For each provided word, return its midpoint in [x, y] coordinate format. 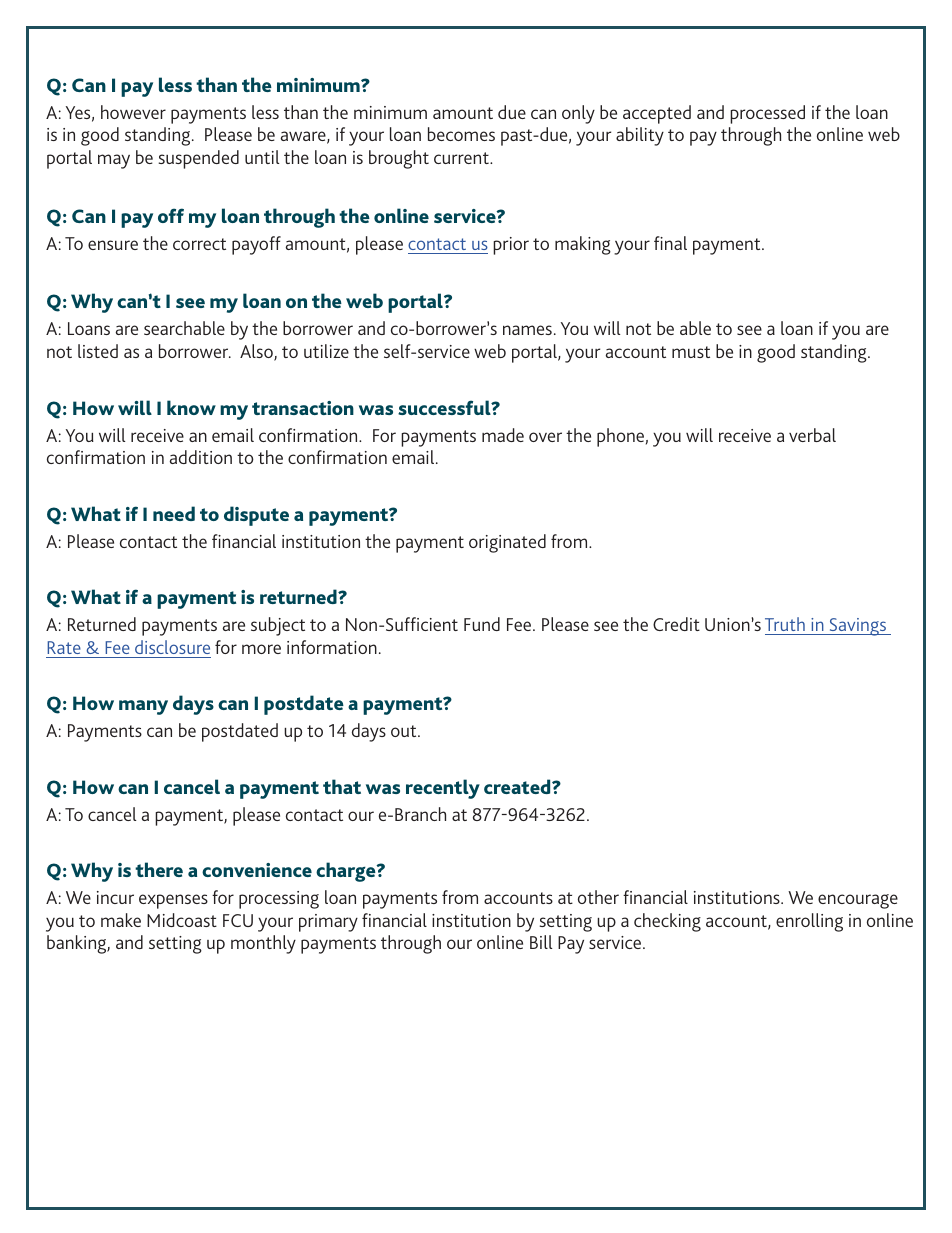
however [133, 112]
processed [767, 114]
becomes [461, 134]
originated [507, 543]
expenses [173, 901]
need [174, 513]
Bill [541, 942]
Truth [785, 624]
